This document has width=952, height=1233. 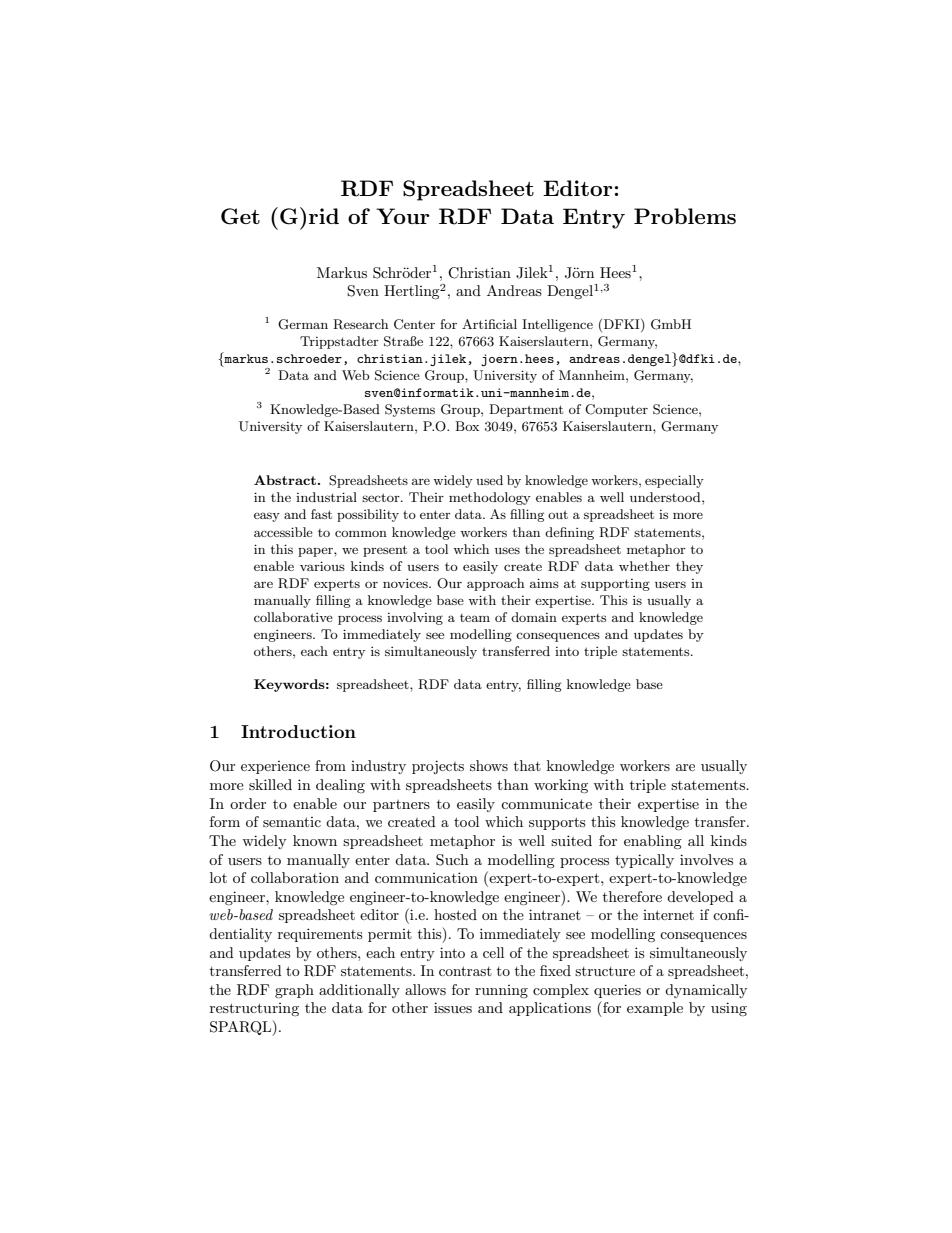 What do you see at coordinates (453, 1007) in the document?
I see `issues` at bounding box center [453, 1007].
